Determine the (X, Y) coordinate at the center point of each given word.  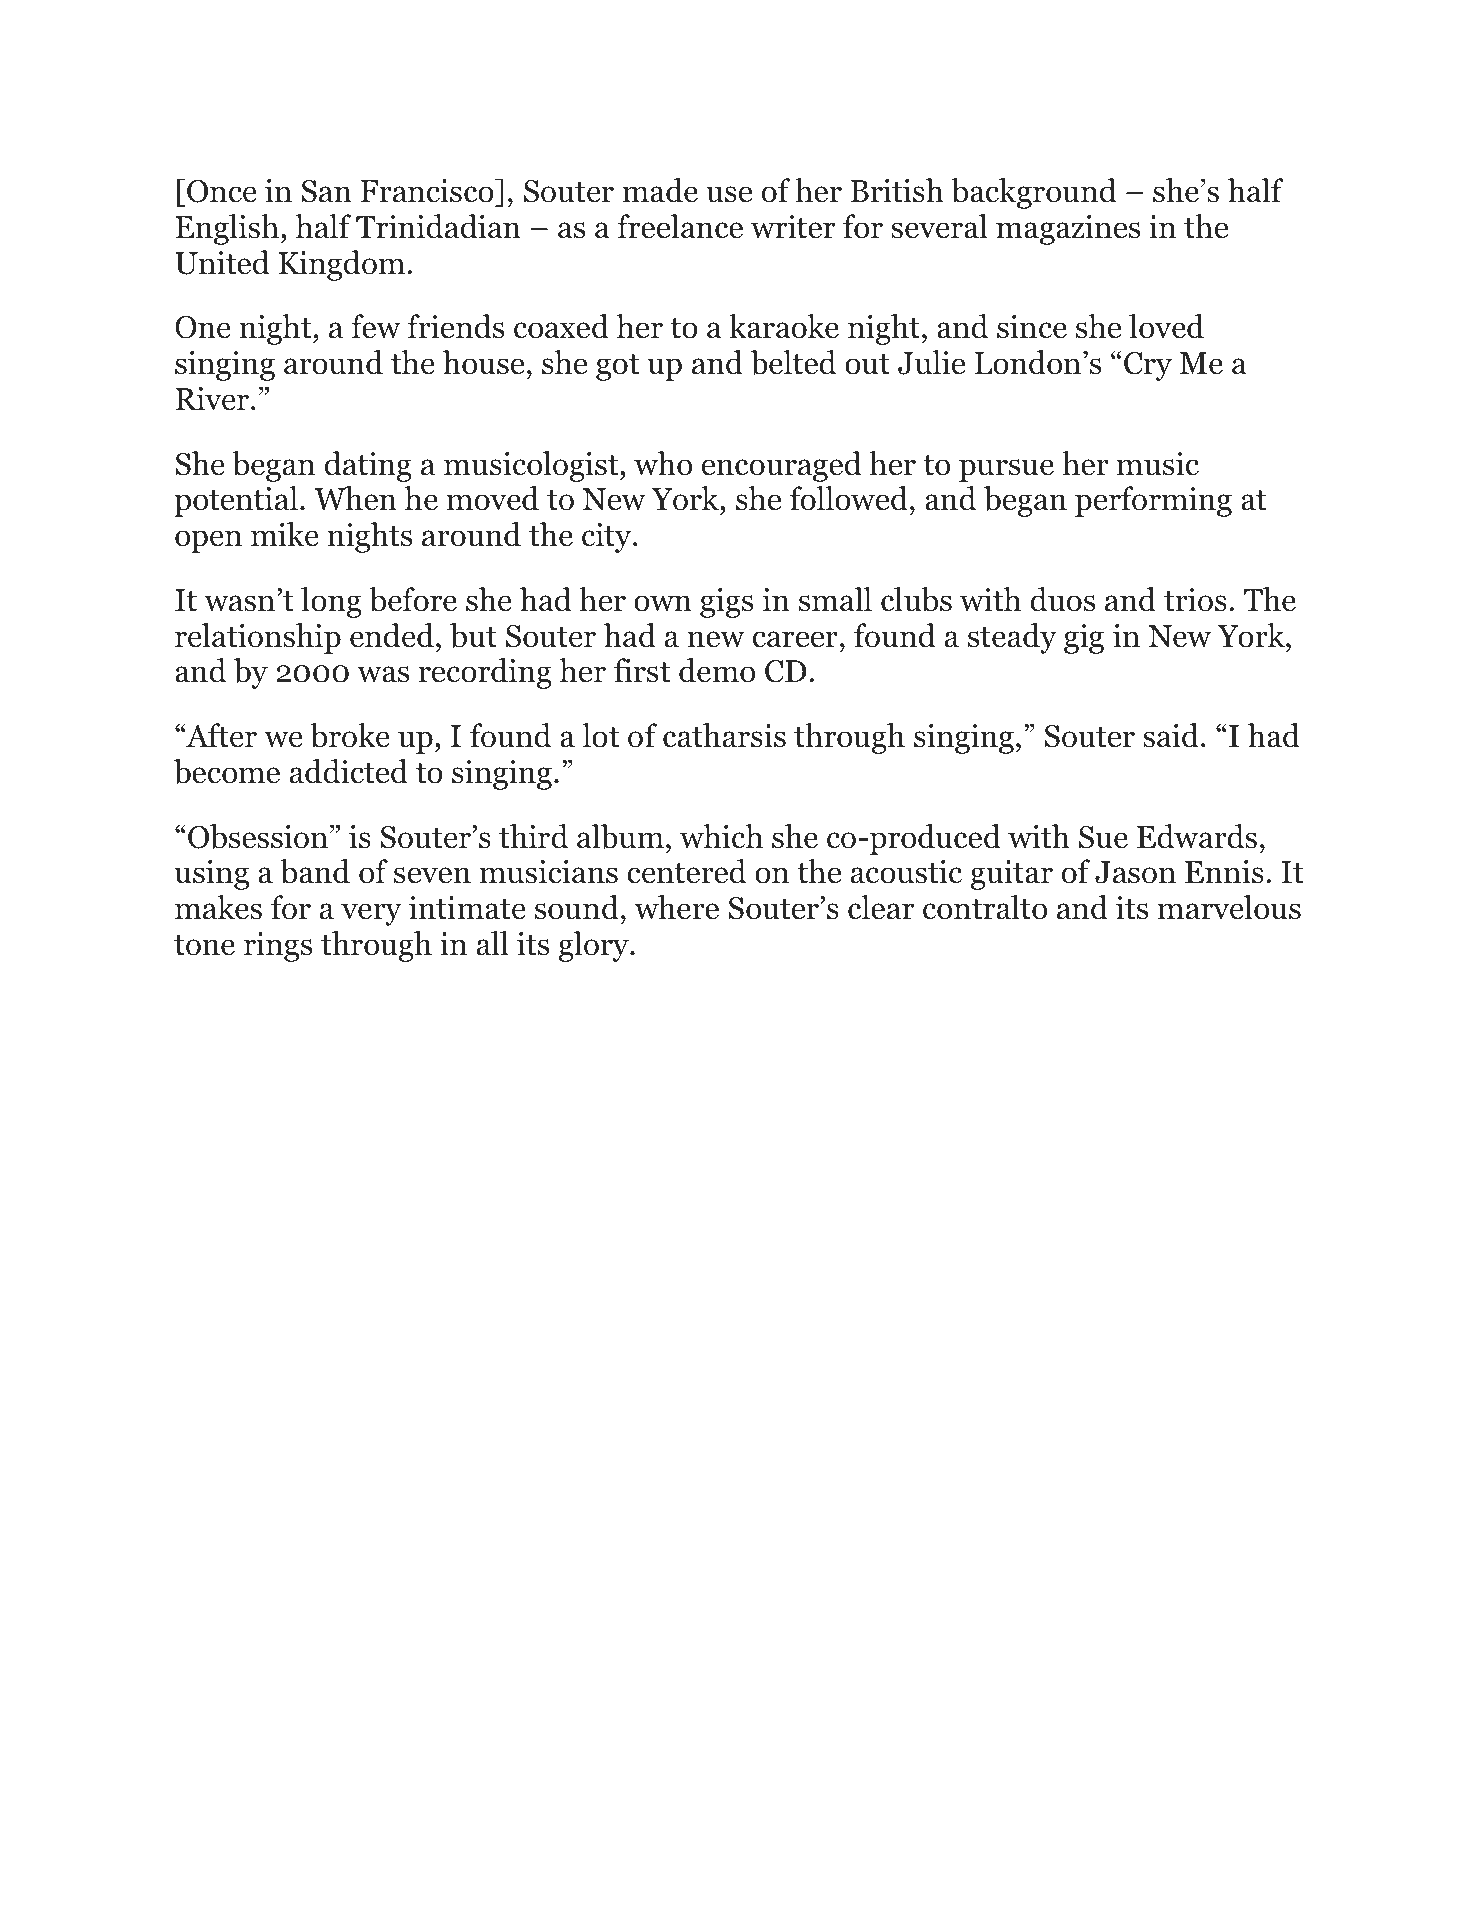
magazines (1068, 230)
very (371, 914)
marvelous (1229, 907)
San (326, 191)
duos (1062, 599)
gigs (726, 603)
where (677, 907)
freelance (680, 226)
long (331, 602)
